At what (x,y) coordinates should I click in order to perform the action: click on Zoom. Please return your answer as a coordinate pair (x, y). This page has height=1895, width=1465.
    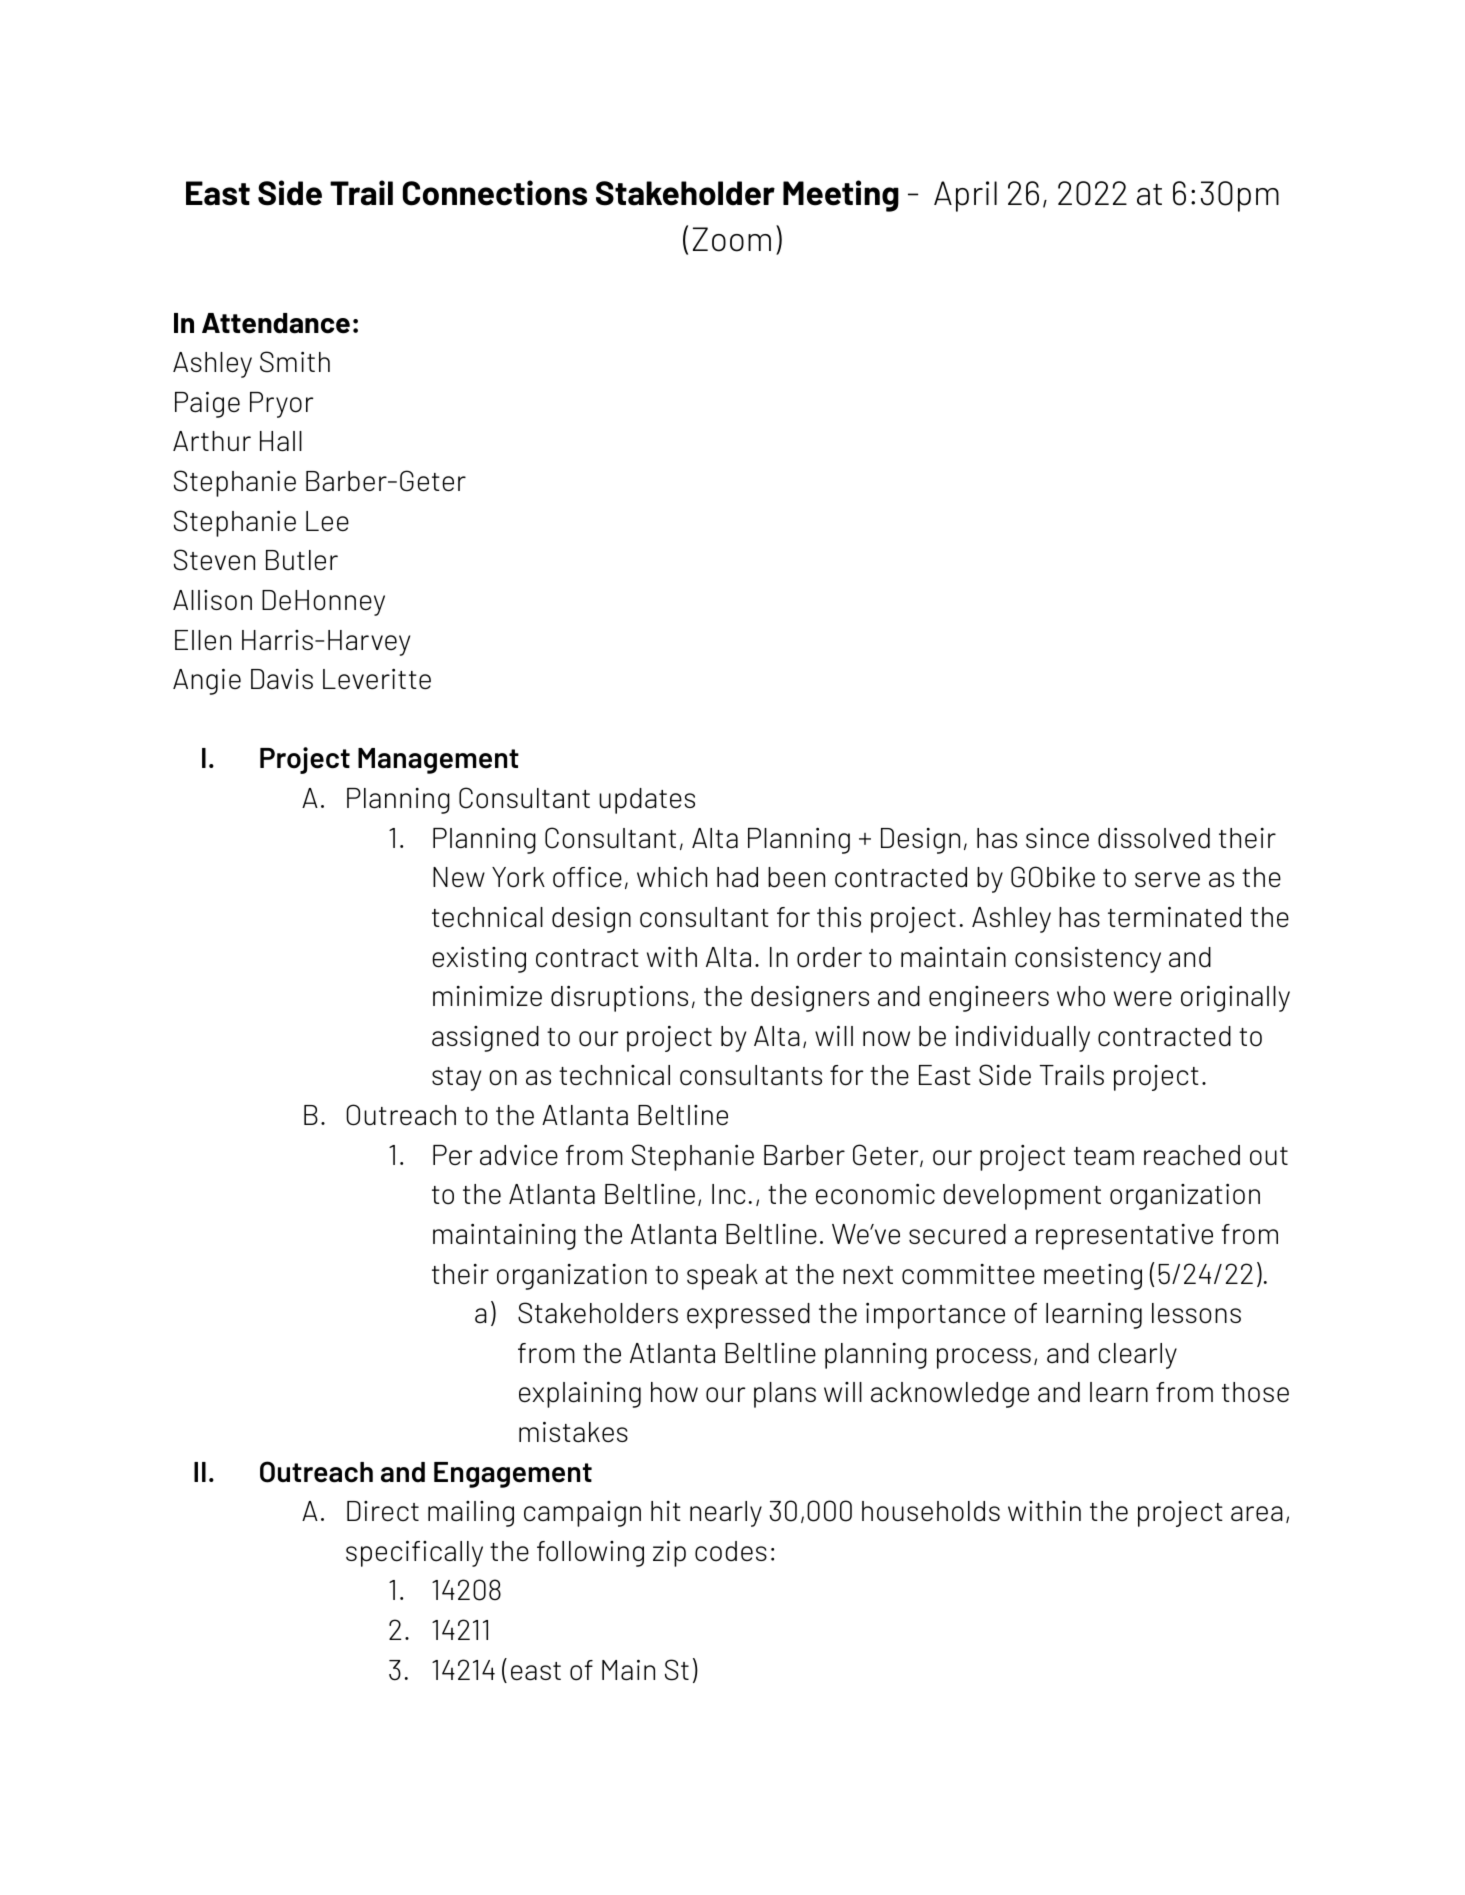
    Looking at the image, I should click on (732, 239).
